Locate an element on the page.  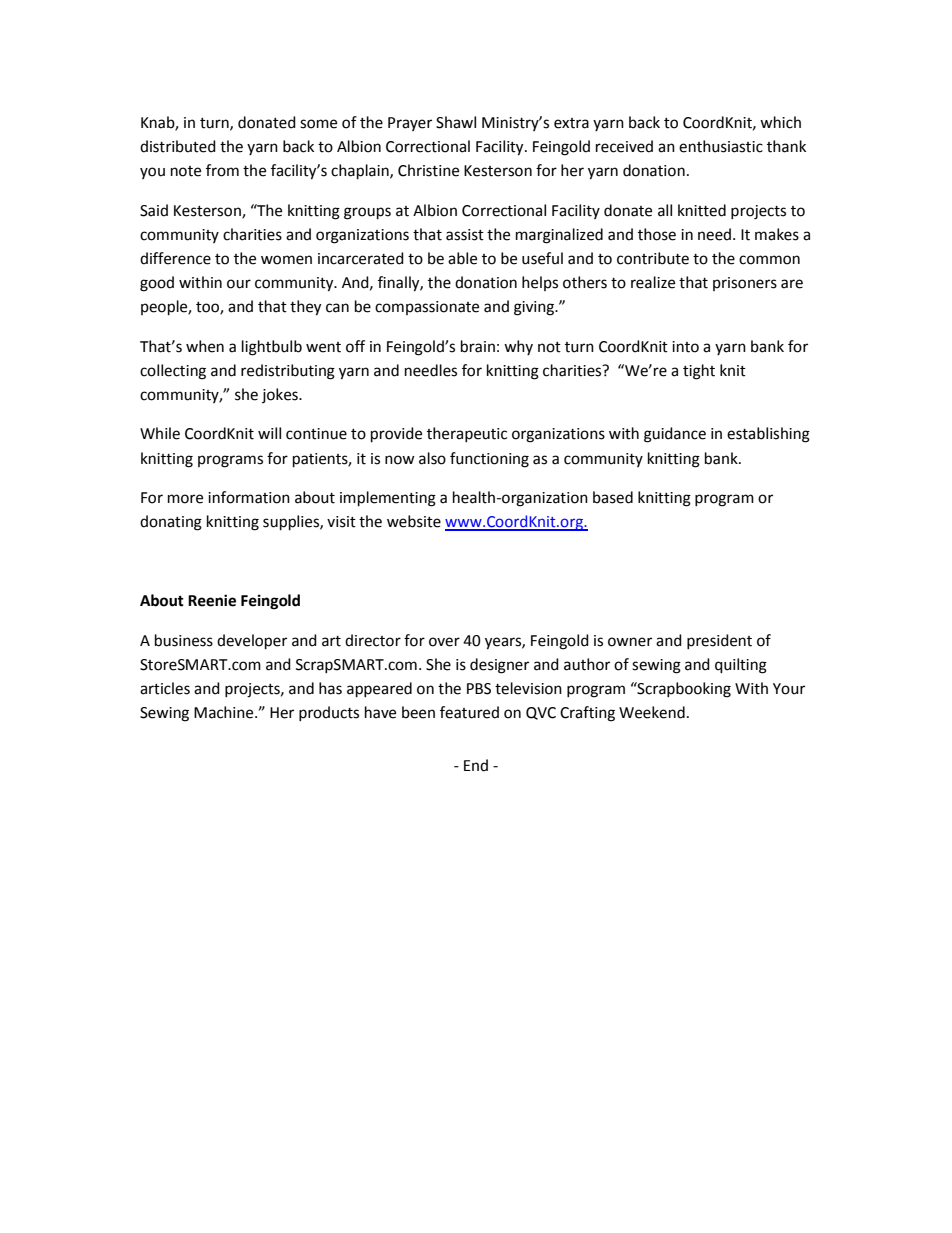
guidance is located at coordinates (675, 435).
